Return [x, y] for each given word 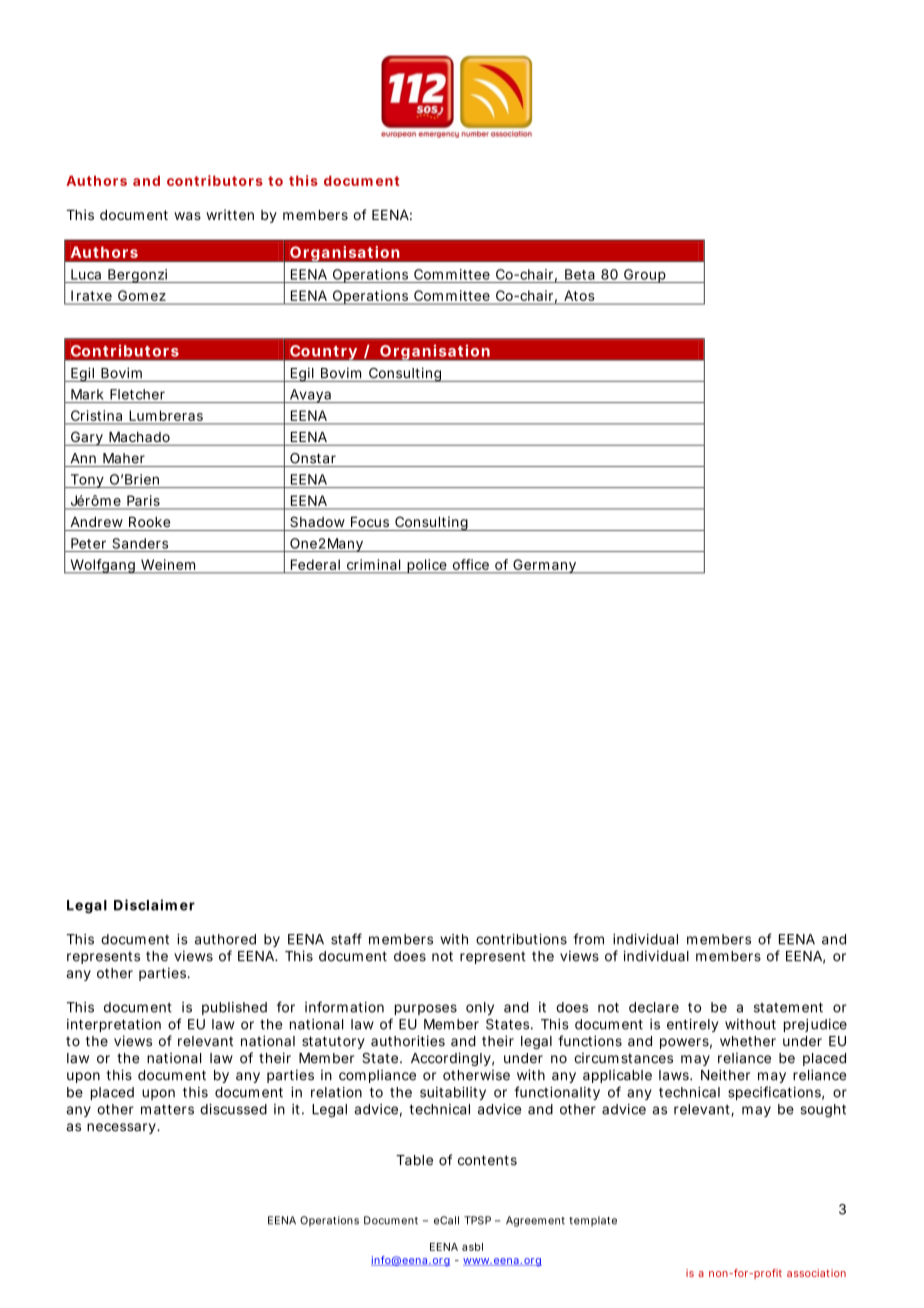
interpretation [114, 1025]
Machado [139, 437]
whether [748, 1041]
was [187, 216]
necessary [122, 1128]
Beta [580, 274]
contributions [521, 939]
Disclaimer [154, 905]
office [471, 564]
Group [645, 276]
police [427, 566]
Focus [370, 522]
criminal [373, 564]
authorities [408, 1041]
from [588, 939]
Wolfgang [102, 566]
